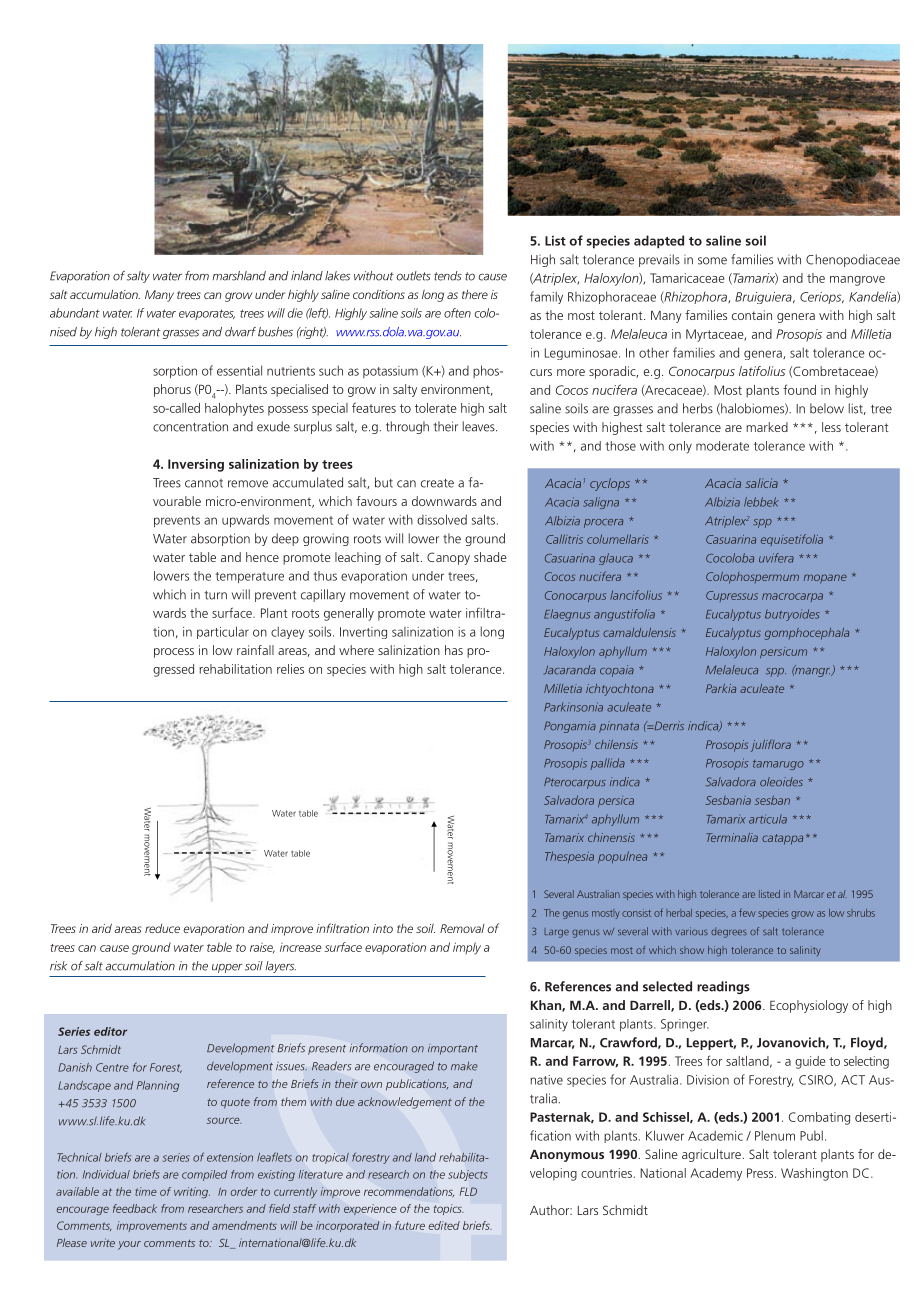 This screenshot has width=924, height=1308. What do you see at coordinates (449, 1209) in the screenshot?
I see `topics` at bounding box center [449, 1209].
